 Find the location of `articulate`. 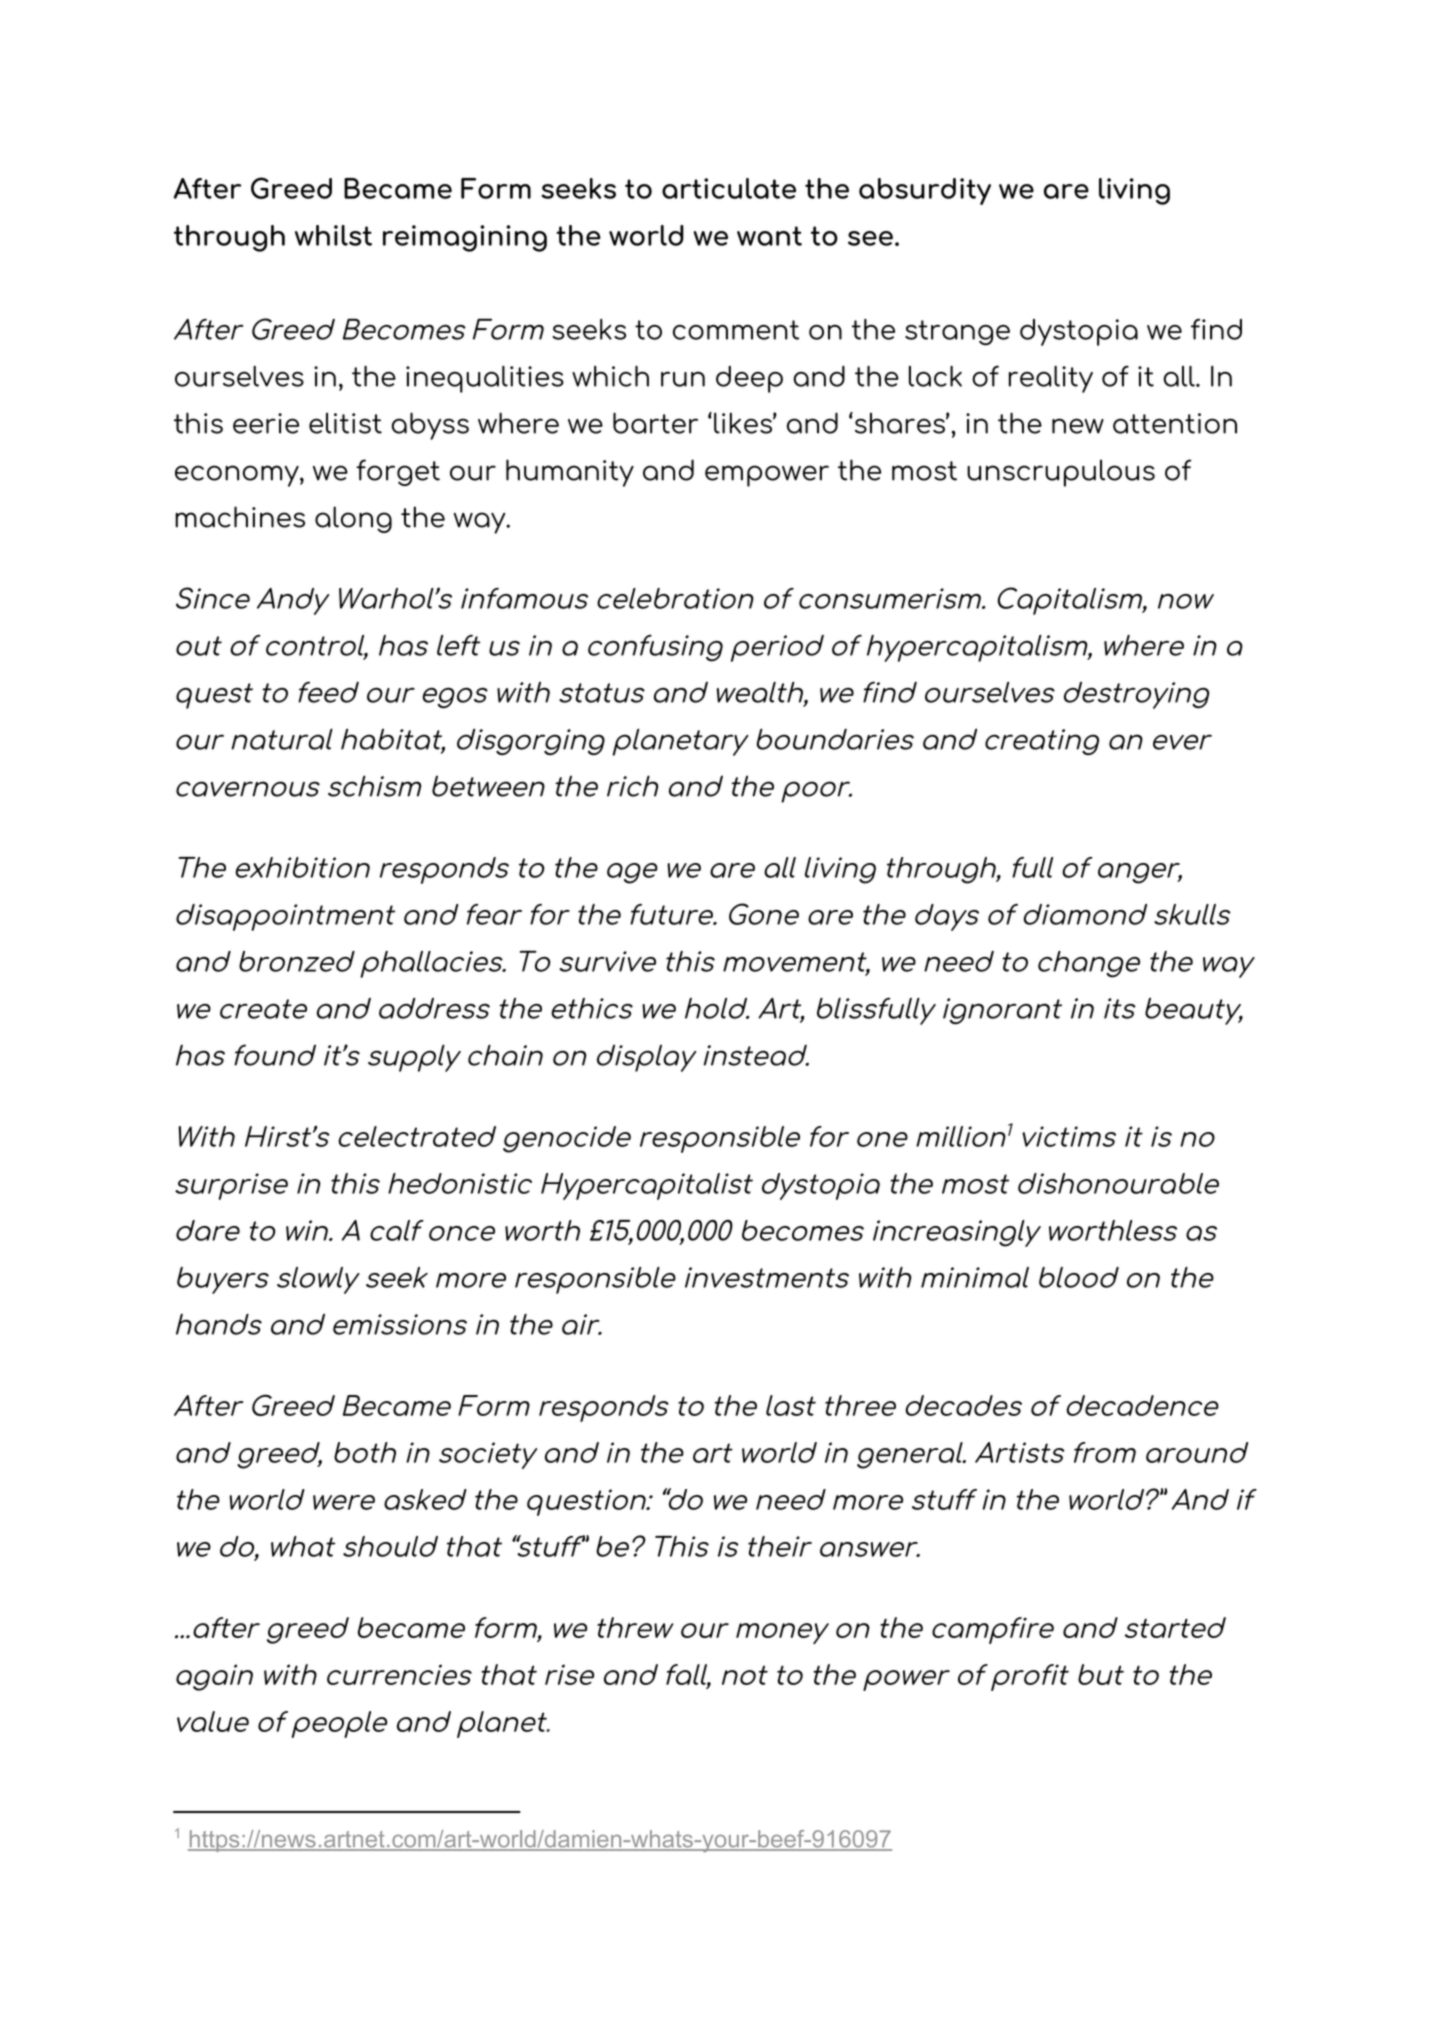

articulate is located at coordinates (729, 188).
